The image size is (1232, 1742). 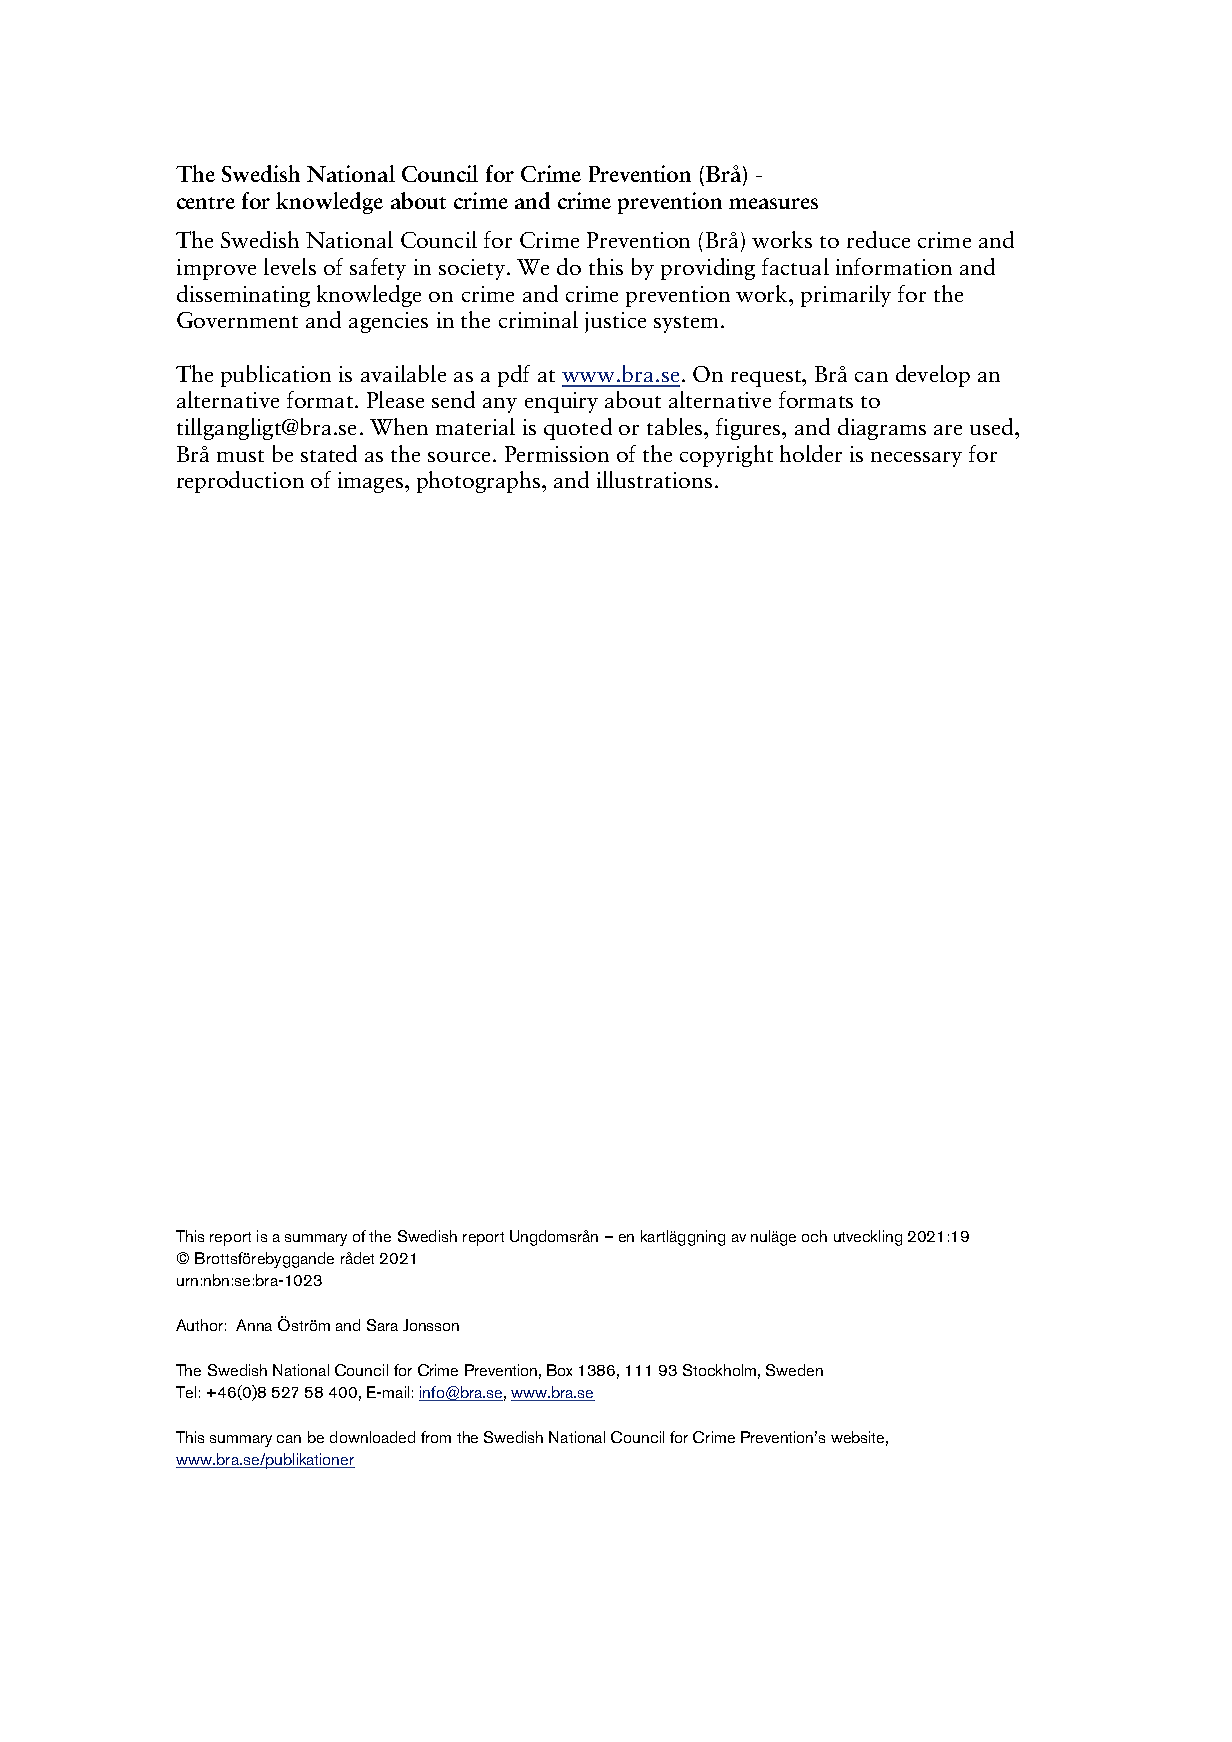 I want to click on Sweden, so click(x=794, y=1370).
